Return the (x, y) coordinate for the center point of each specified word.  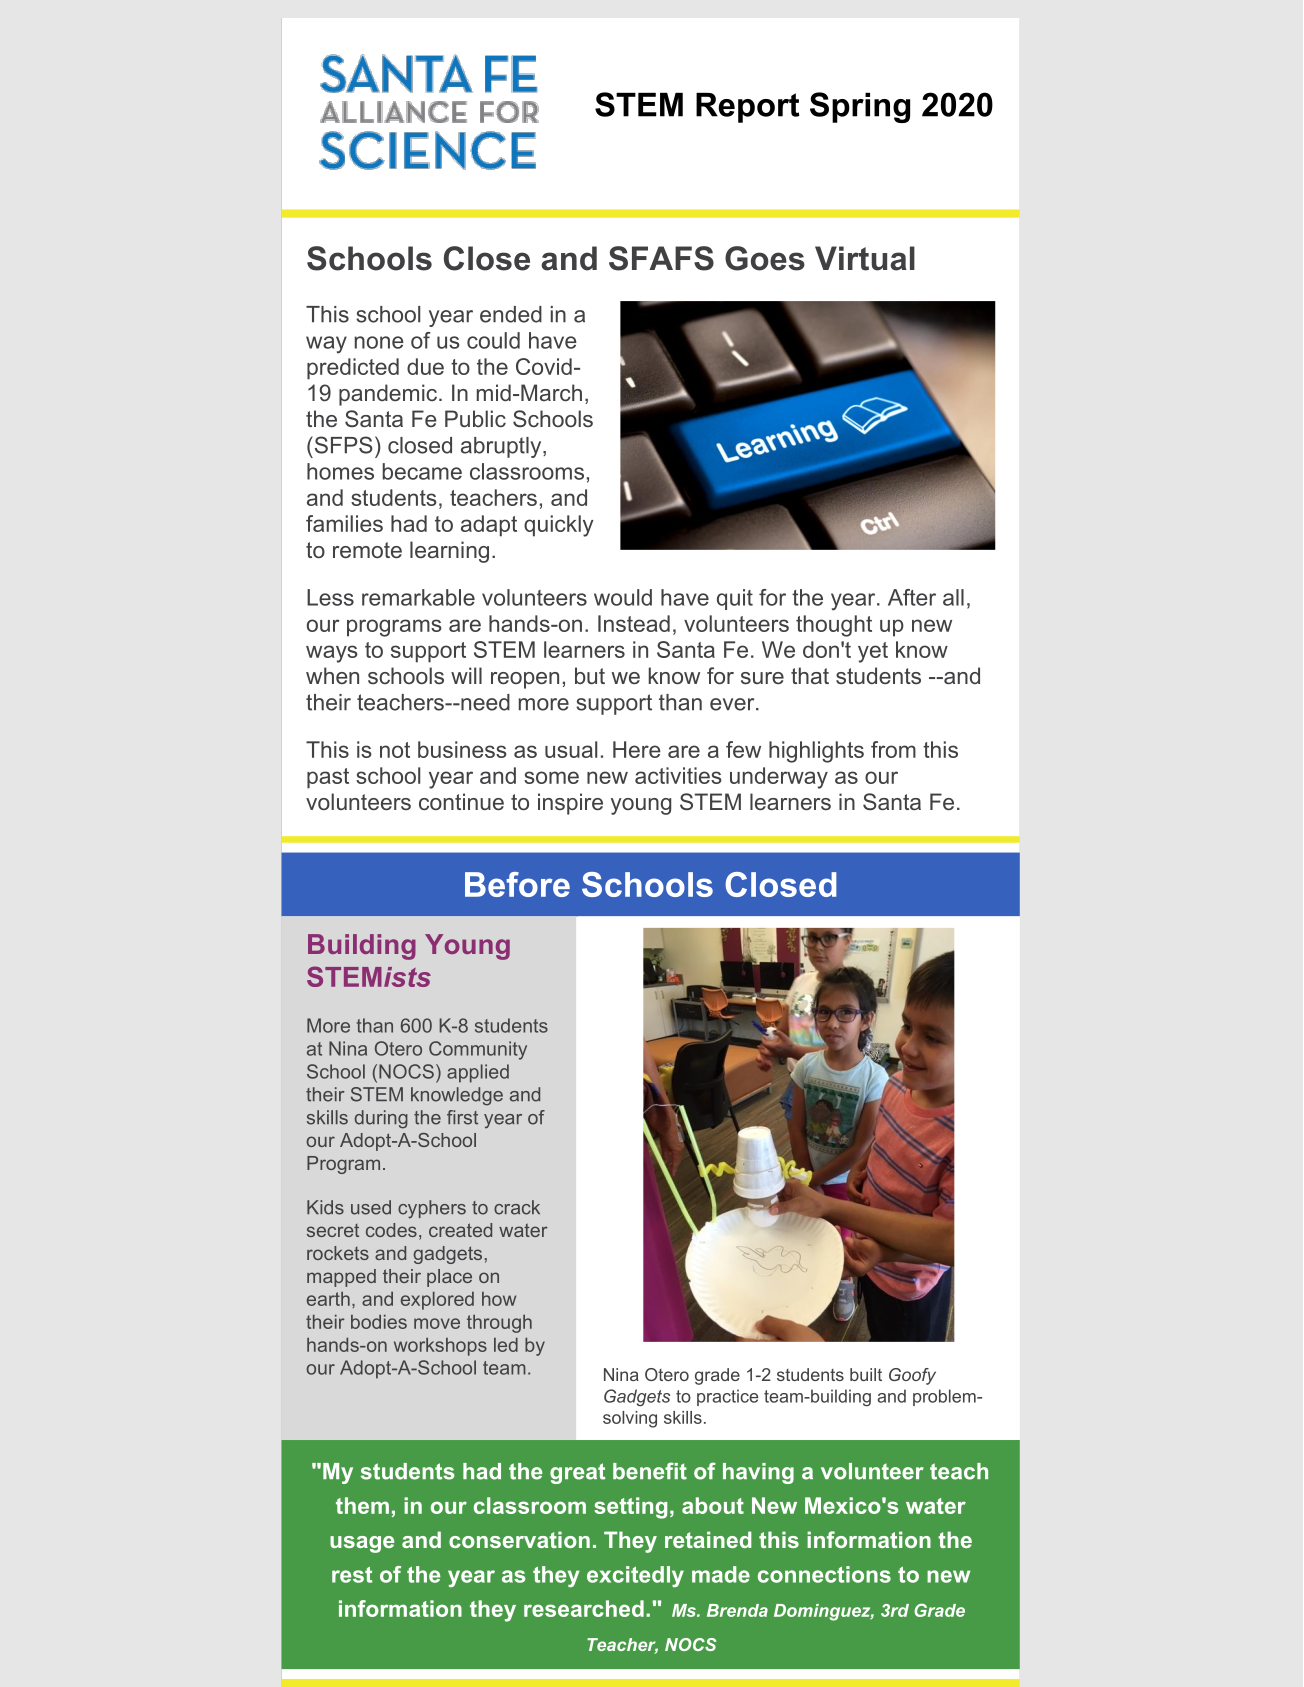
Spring (860, 107)
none (379, 342)
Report (748, 108)
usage (362, 1544)
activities (678, 775)
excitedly (635, 1576)
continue (461, 801)
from (893, 749)
